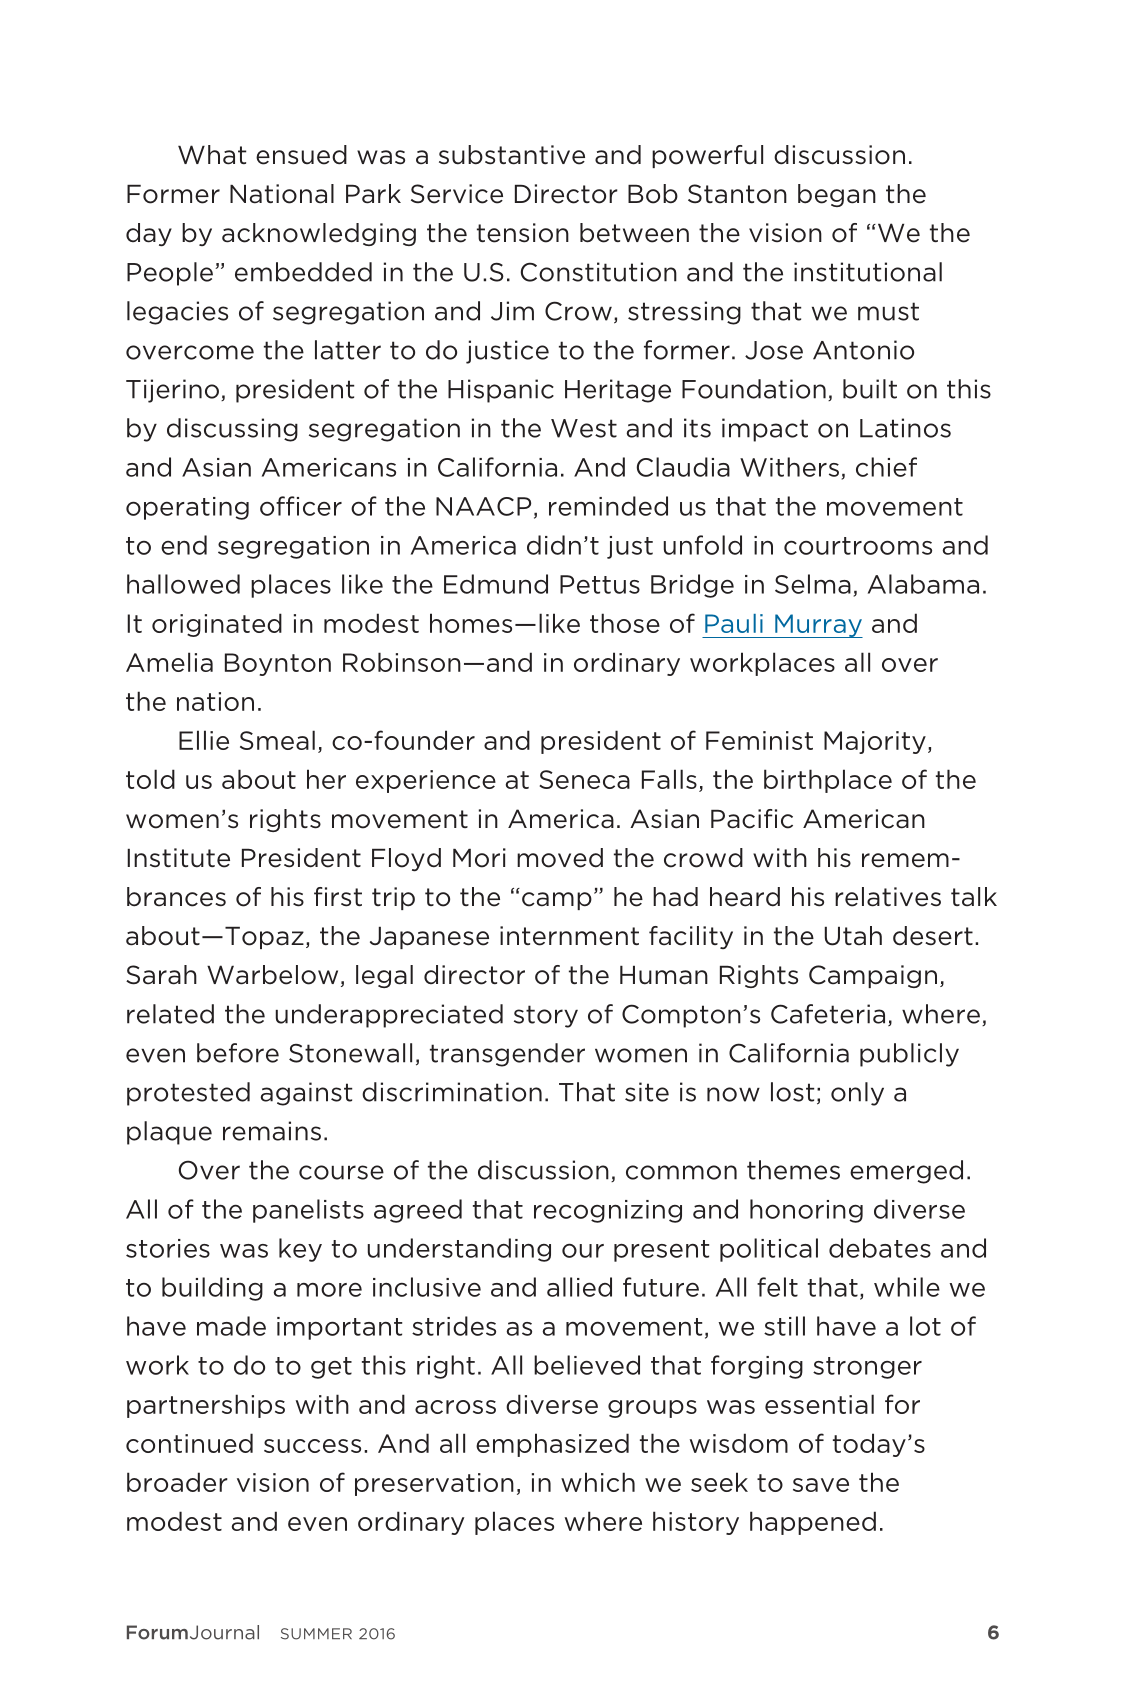  I want to click on allied, so click(579, 1287).
